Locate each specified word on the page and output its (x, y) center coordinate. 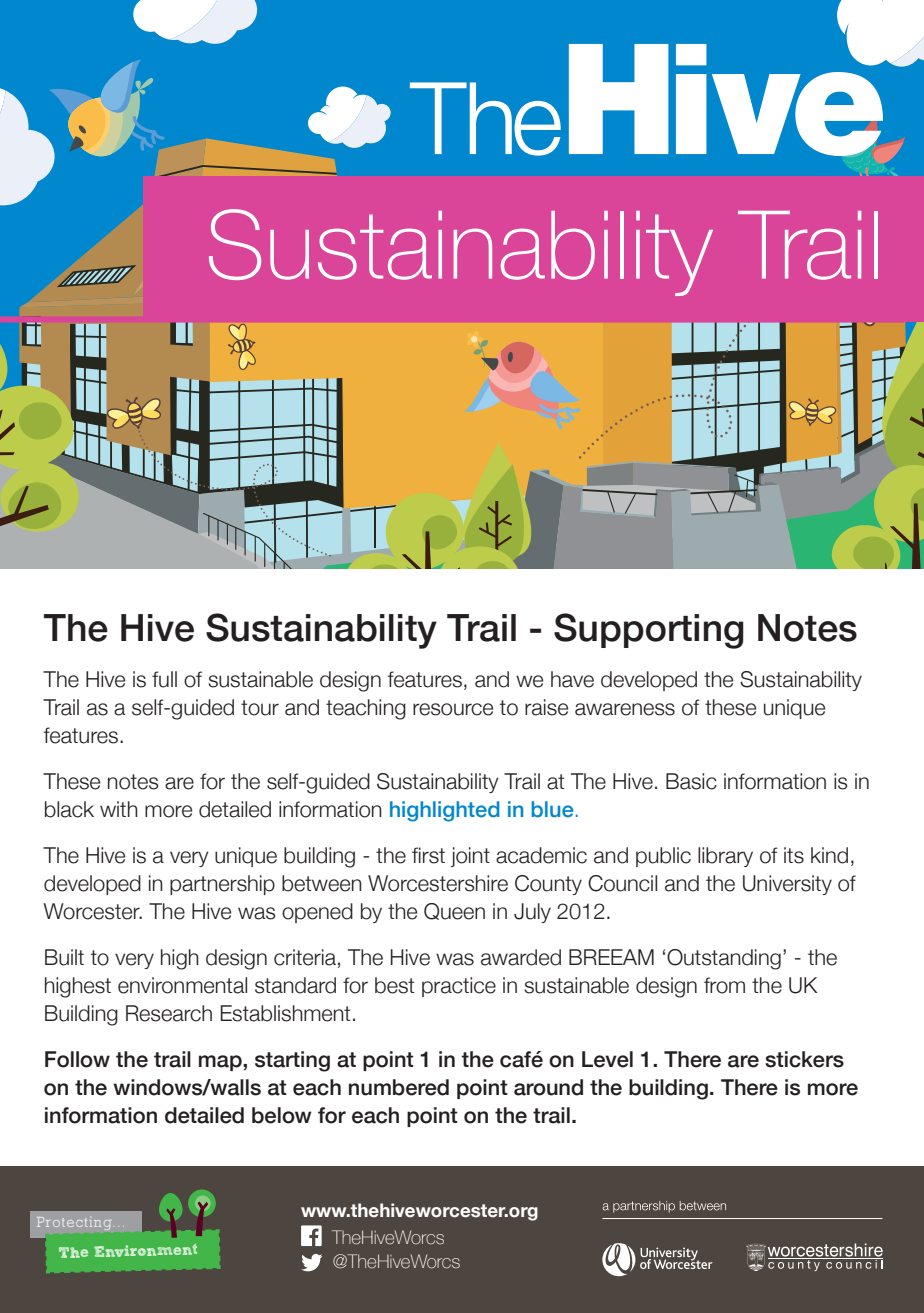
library (725, 857)
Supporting (649, 631)
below (282, 1115)
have (572, 679)
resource (453, 709)
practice (459, 987)
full (164, 679)
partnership (222, 885)
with (119, 809)
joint (470, 857)
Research (169, 1013)
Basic (691, 781)
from (724, 985)
